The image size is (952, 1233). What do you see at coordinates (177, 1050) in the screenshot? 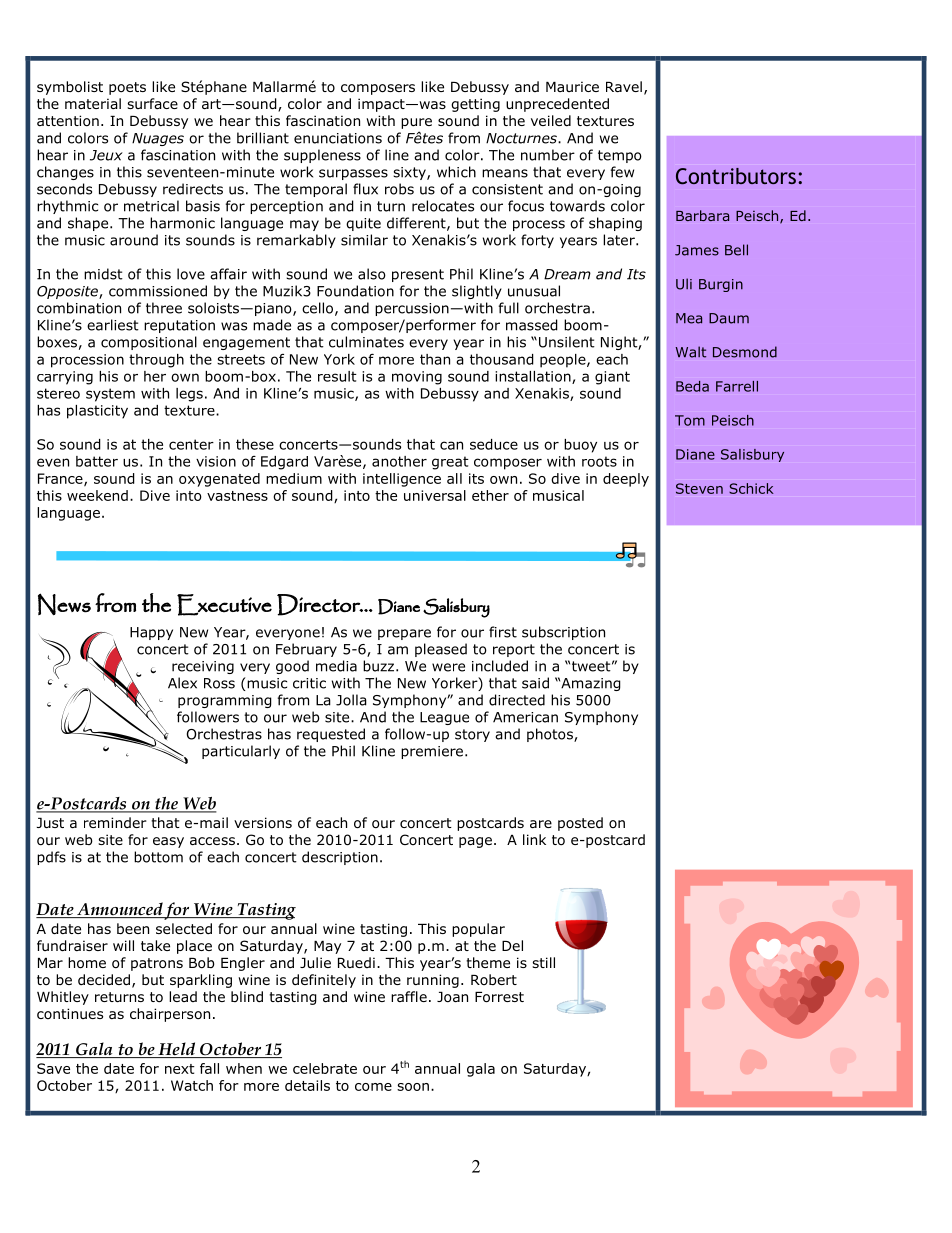
I see `Held` at bounding box center [177, 1050].
